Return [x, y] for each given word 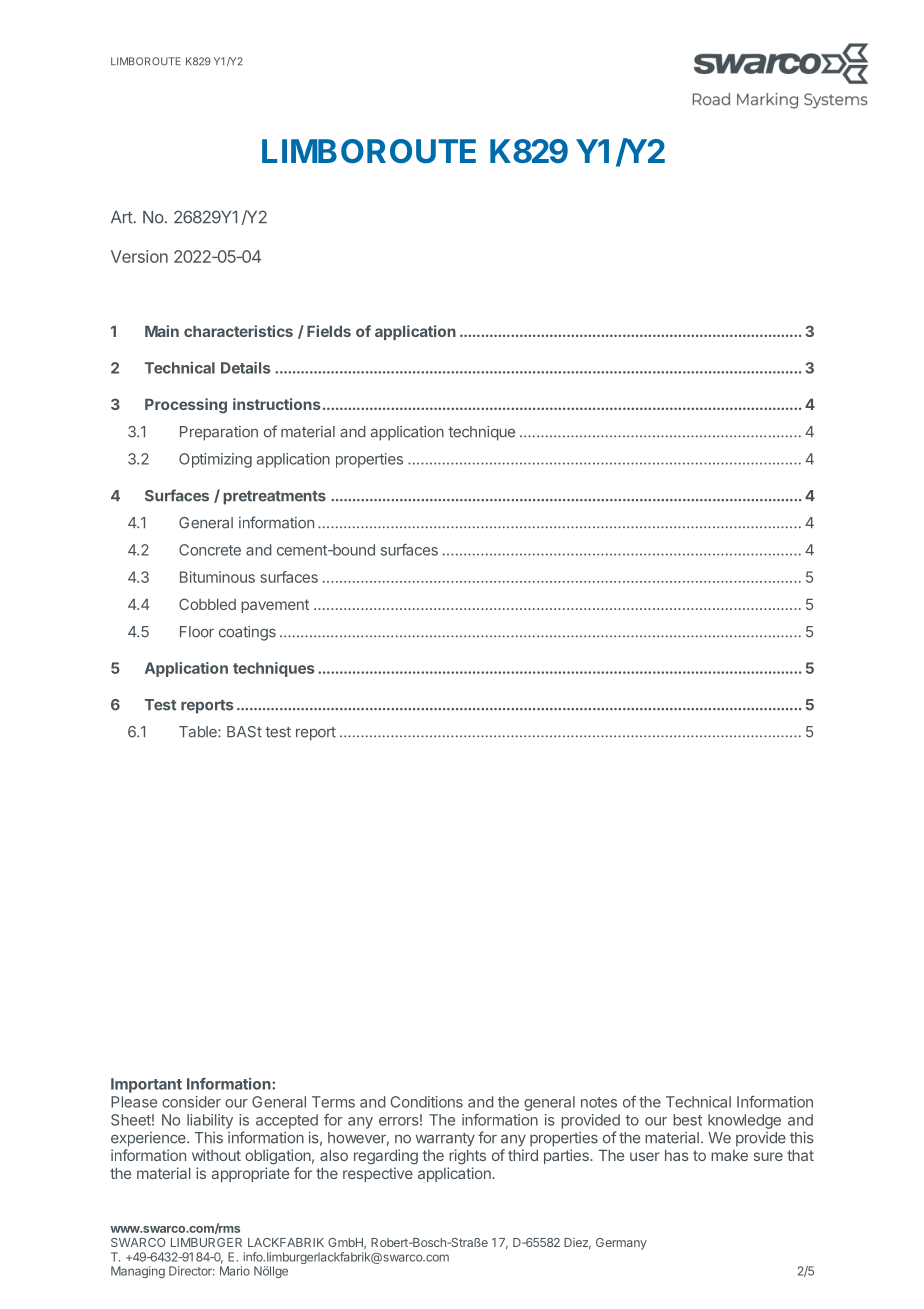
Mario [235, 1271]
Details [245, 367]
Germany [621, 1244]
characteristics [238, 331]
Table [199, 732]
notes [599, 1102]
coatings [247, 633]
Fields [329, 331]
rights [467, 1157]
